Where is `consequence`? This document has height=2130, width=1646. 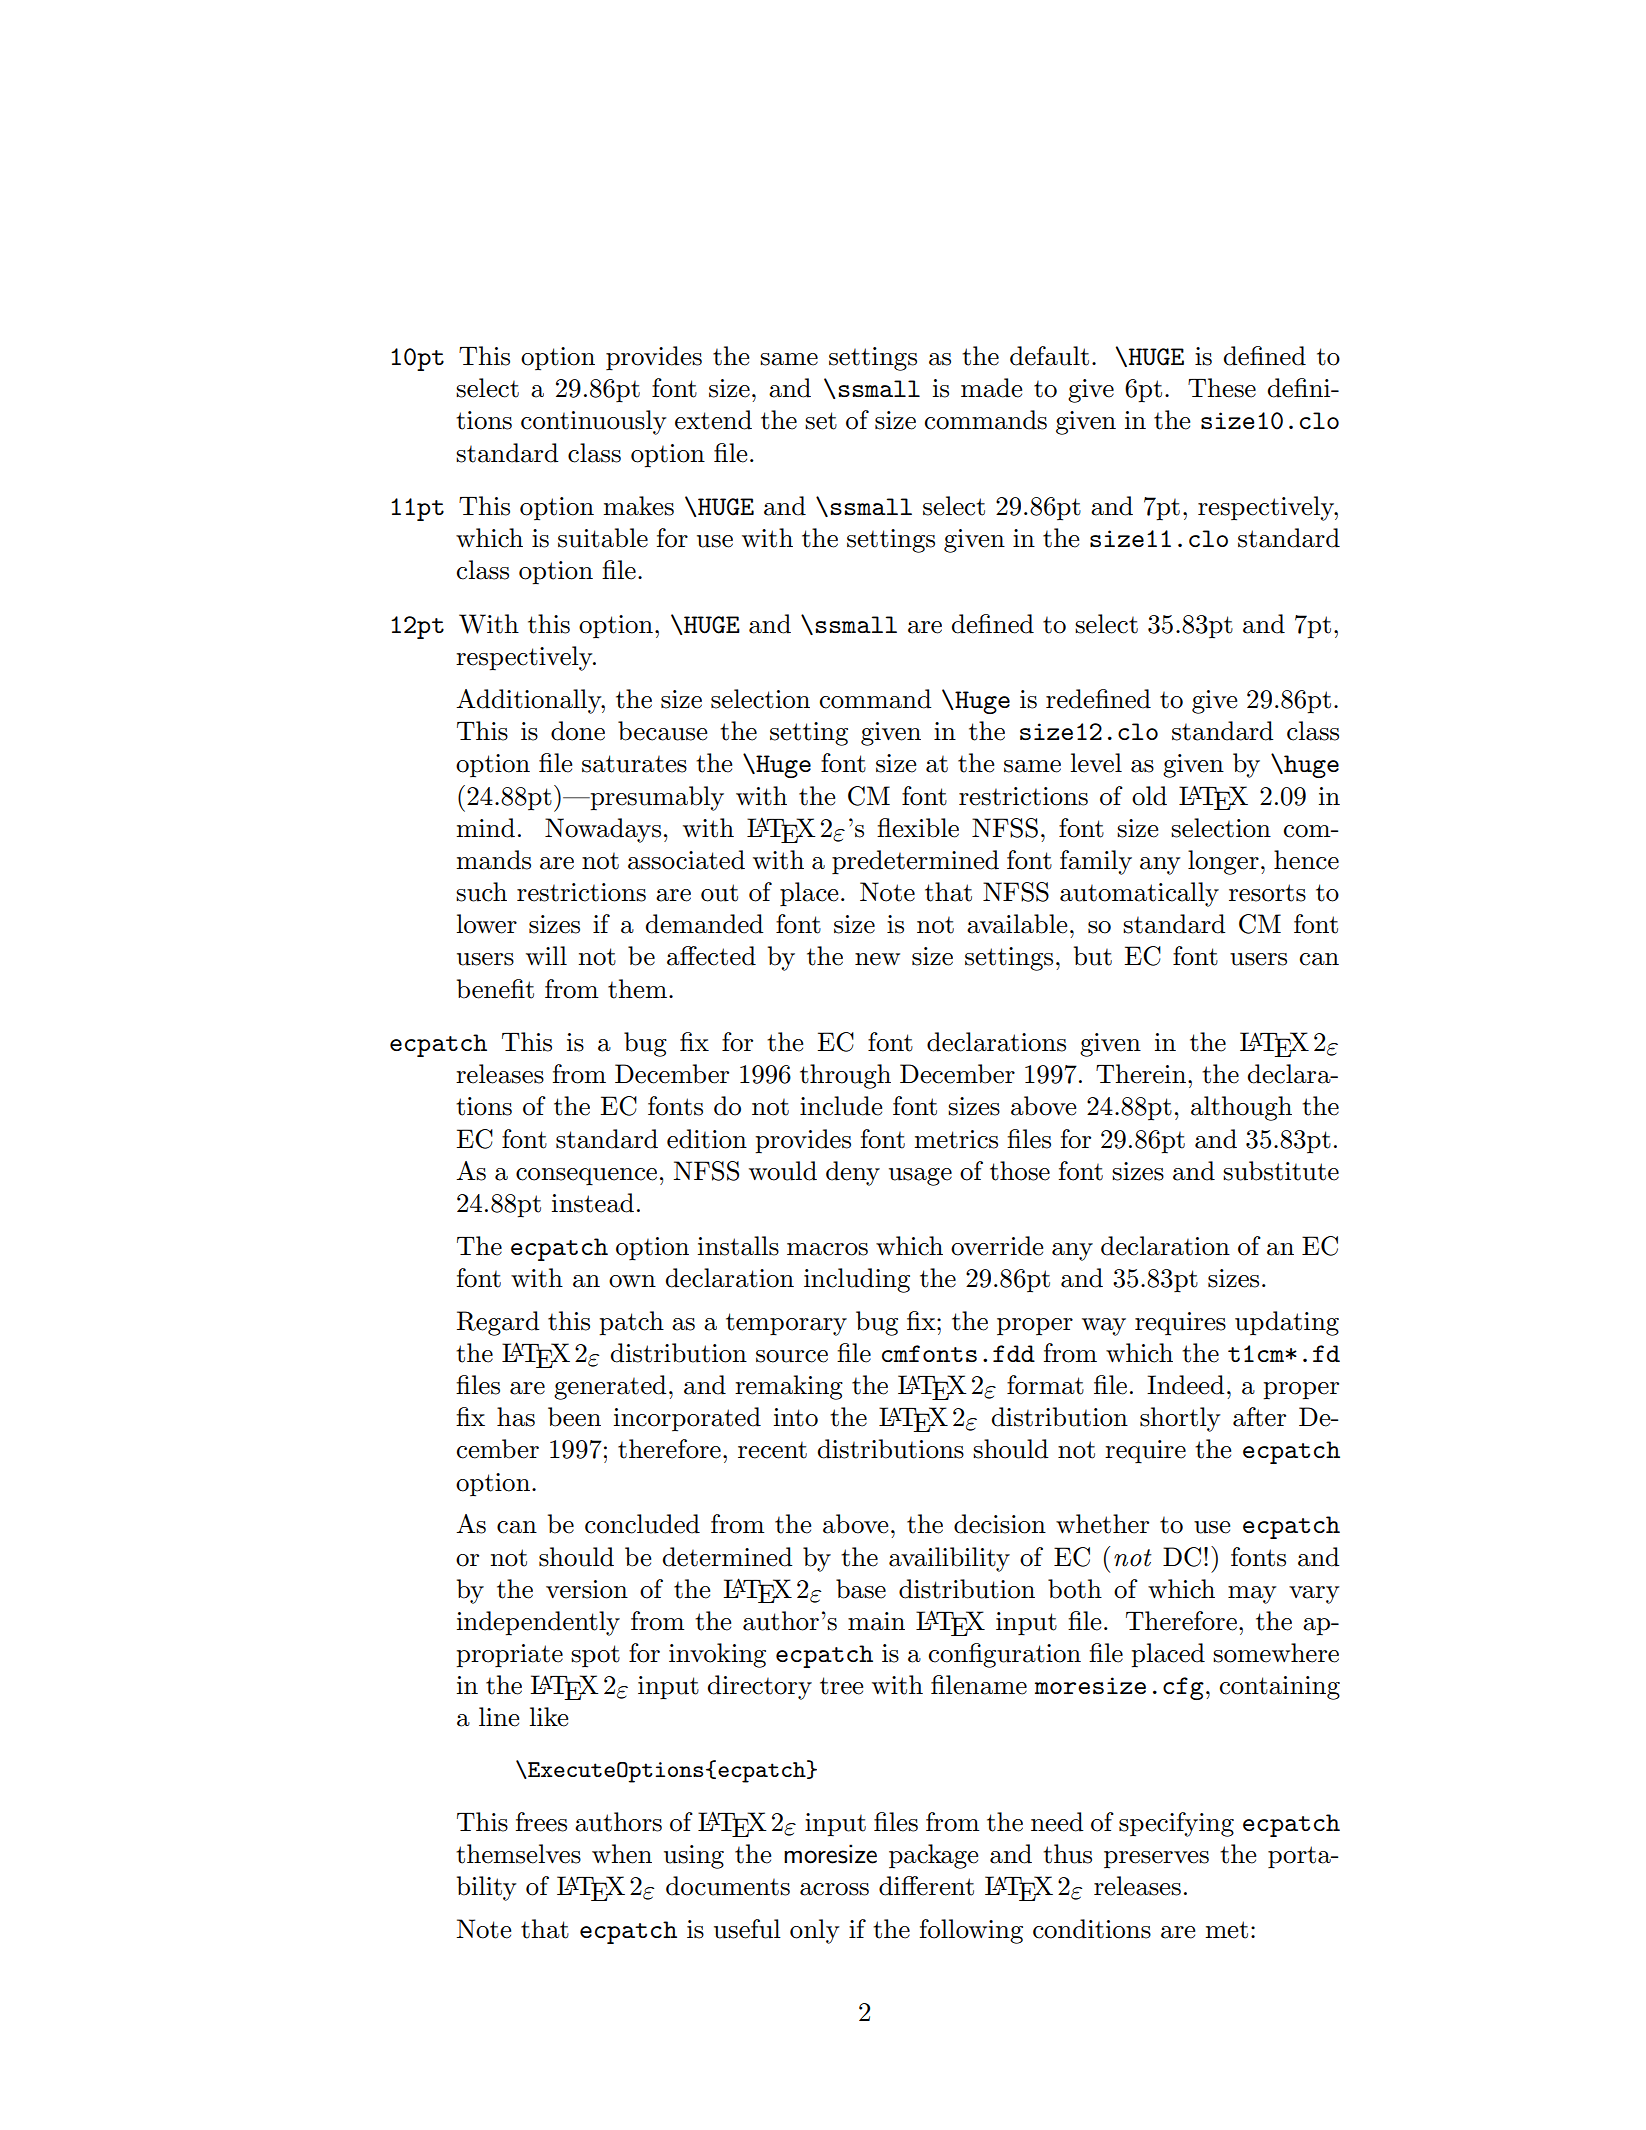
consequence is located at coordinates (586, 1177).
